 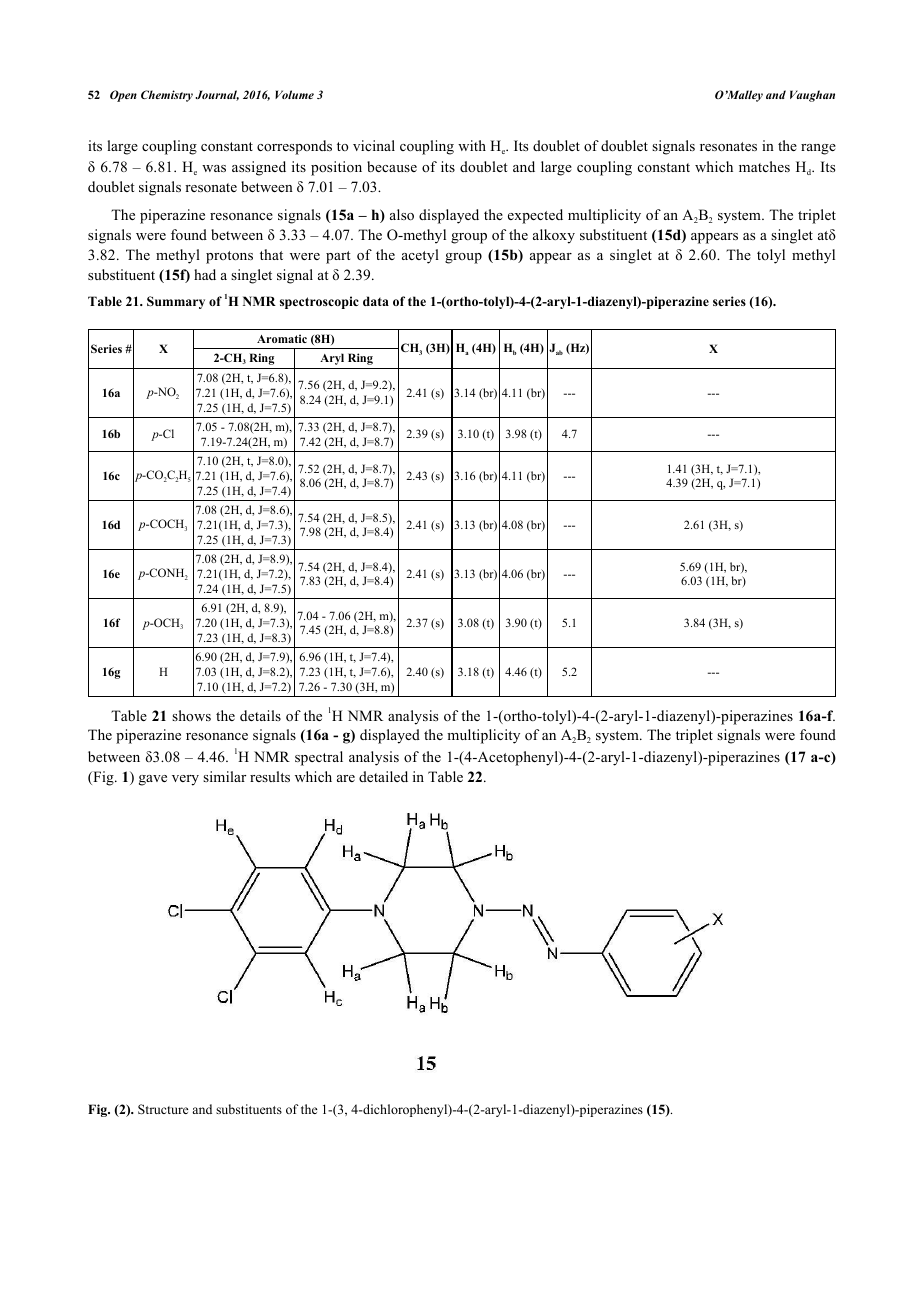 I want to click on shows, so click(x=191, y=715).
